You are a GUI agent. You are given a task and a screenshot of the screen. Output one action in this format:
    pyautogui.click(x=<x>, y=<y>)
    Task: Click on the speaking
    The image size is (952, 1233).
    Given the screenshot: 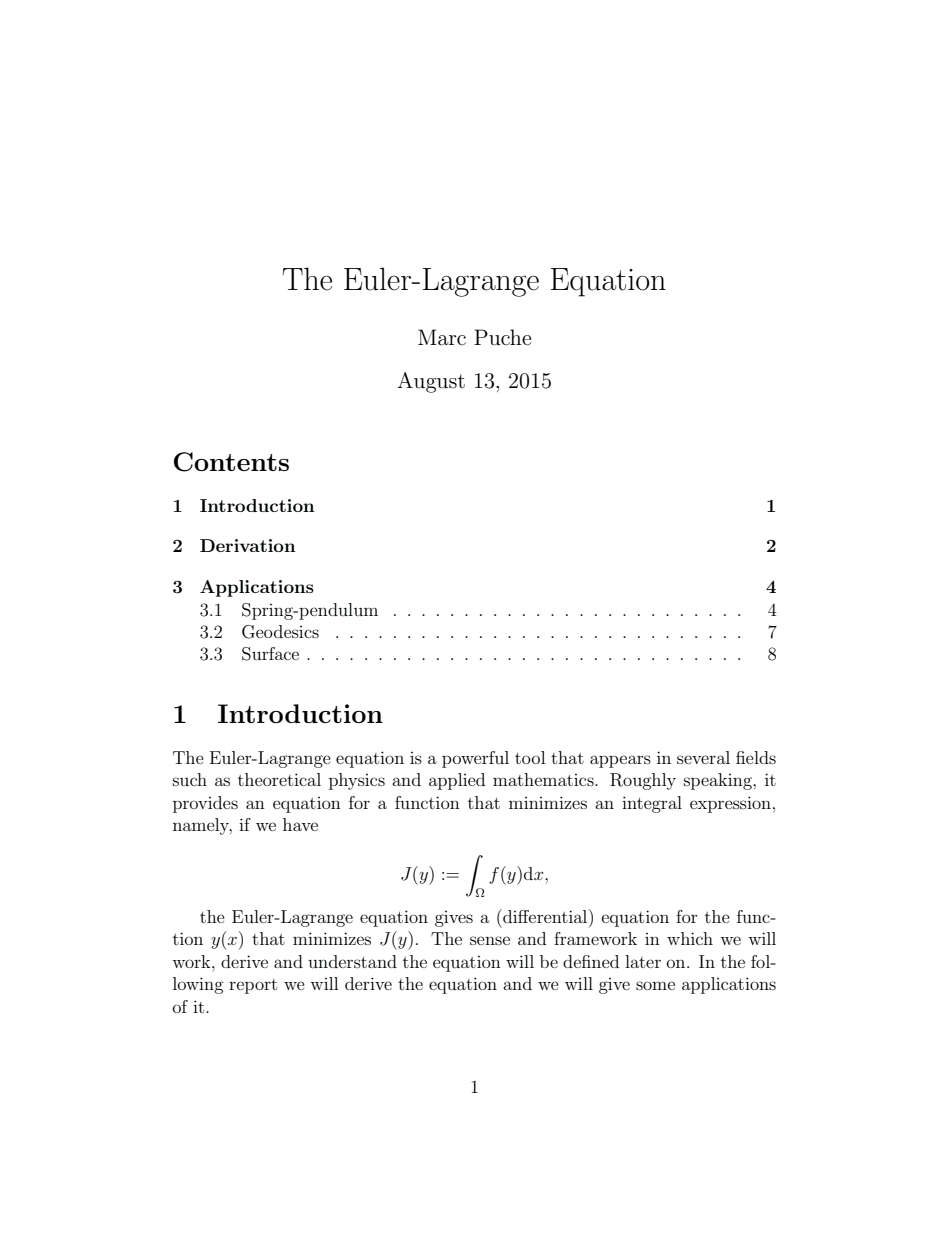 What is the action you would take?
    pyautogui.click(x=719, y=781)
